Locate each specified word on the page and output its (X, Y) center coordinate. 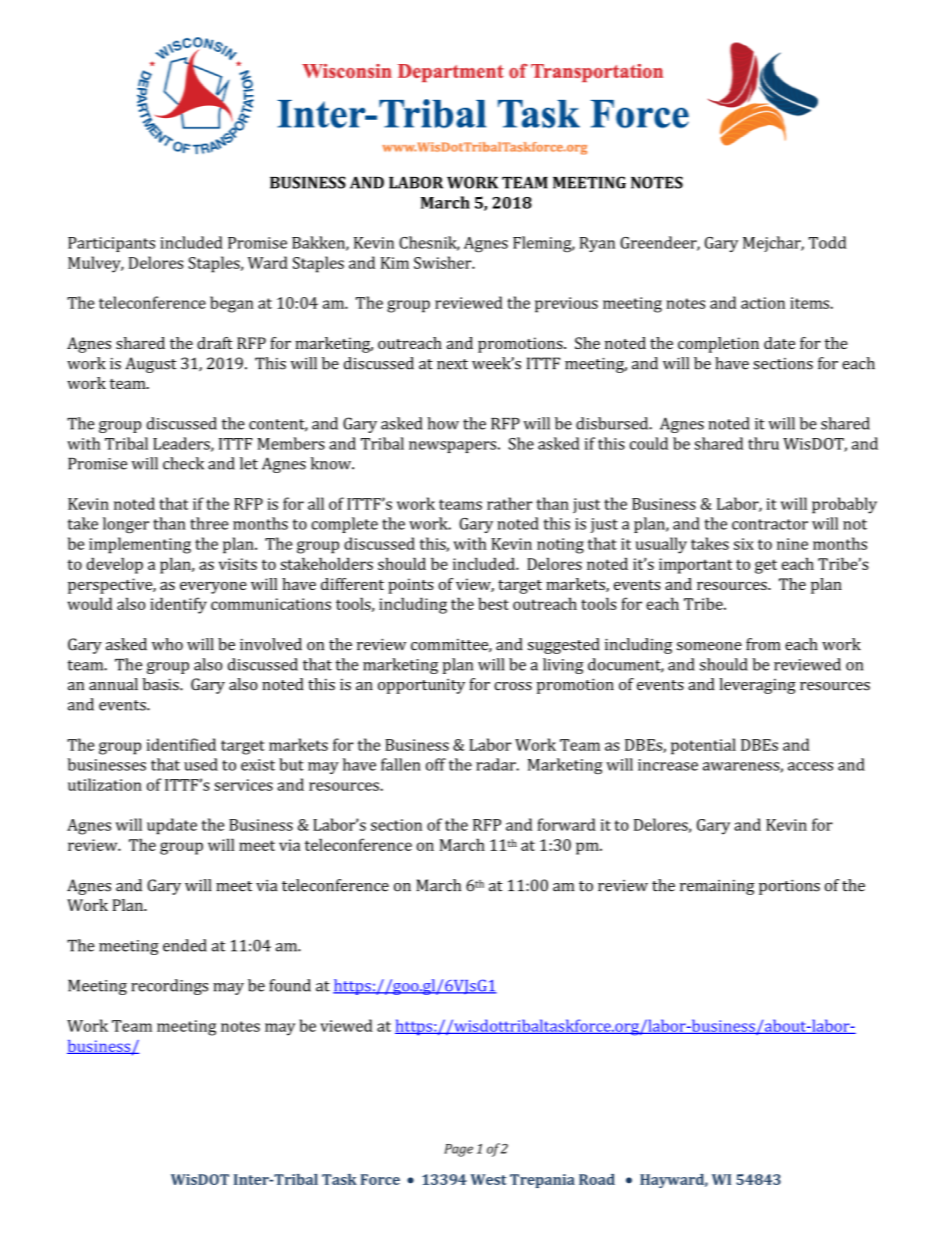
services (243, 785)
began (232, 304)
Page (458, 1150)
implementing (140, 545)
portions (789, 887)
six (744, 544)
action (763, 303)
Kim (395, 263)
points (410, 586)
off (436, 764)
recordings (169, 987)
